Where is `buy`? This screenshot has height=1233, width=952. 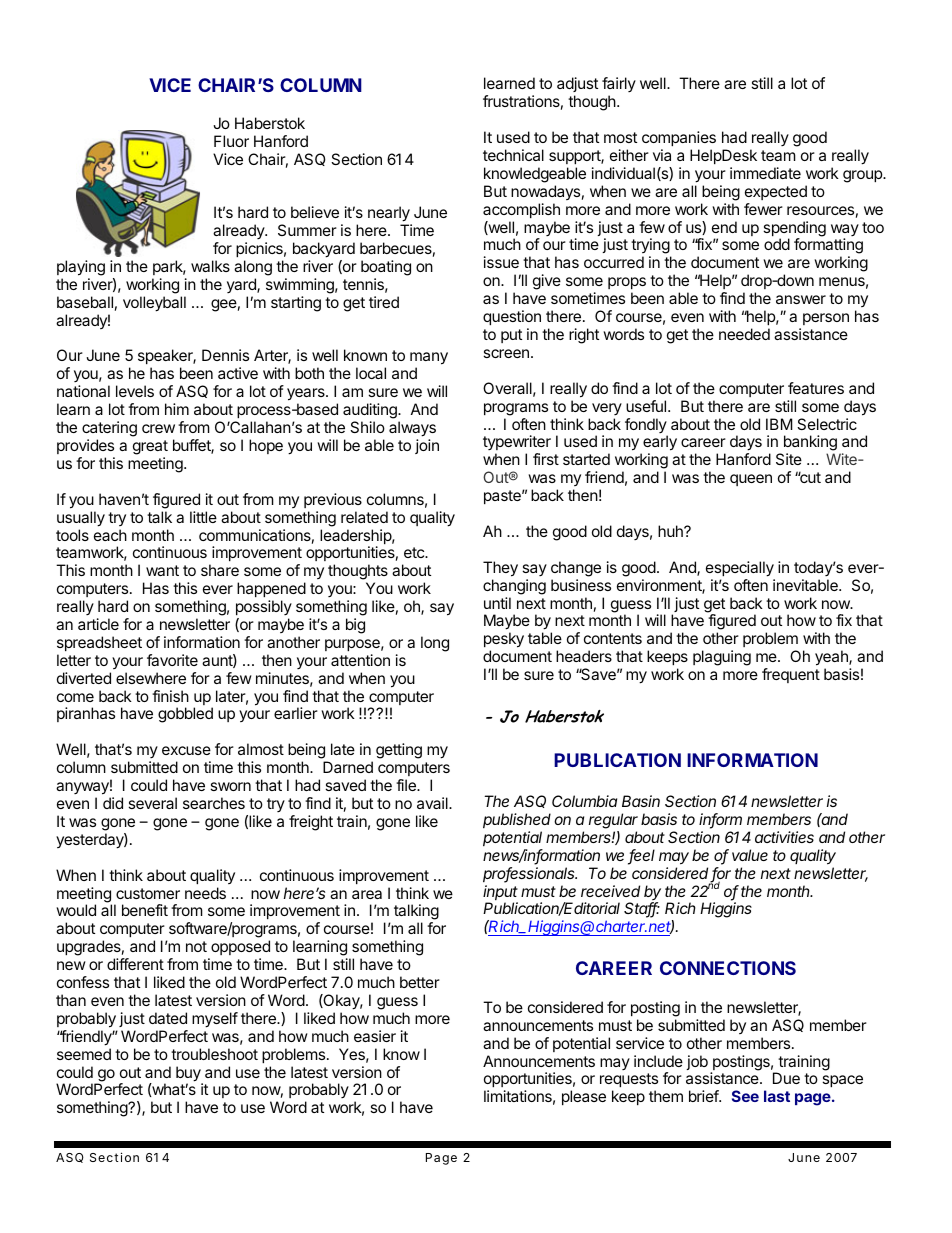 buy is located at coordinates (189, 1075).
